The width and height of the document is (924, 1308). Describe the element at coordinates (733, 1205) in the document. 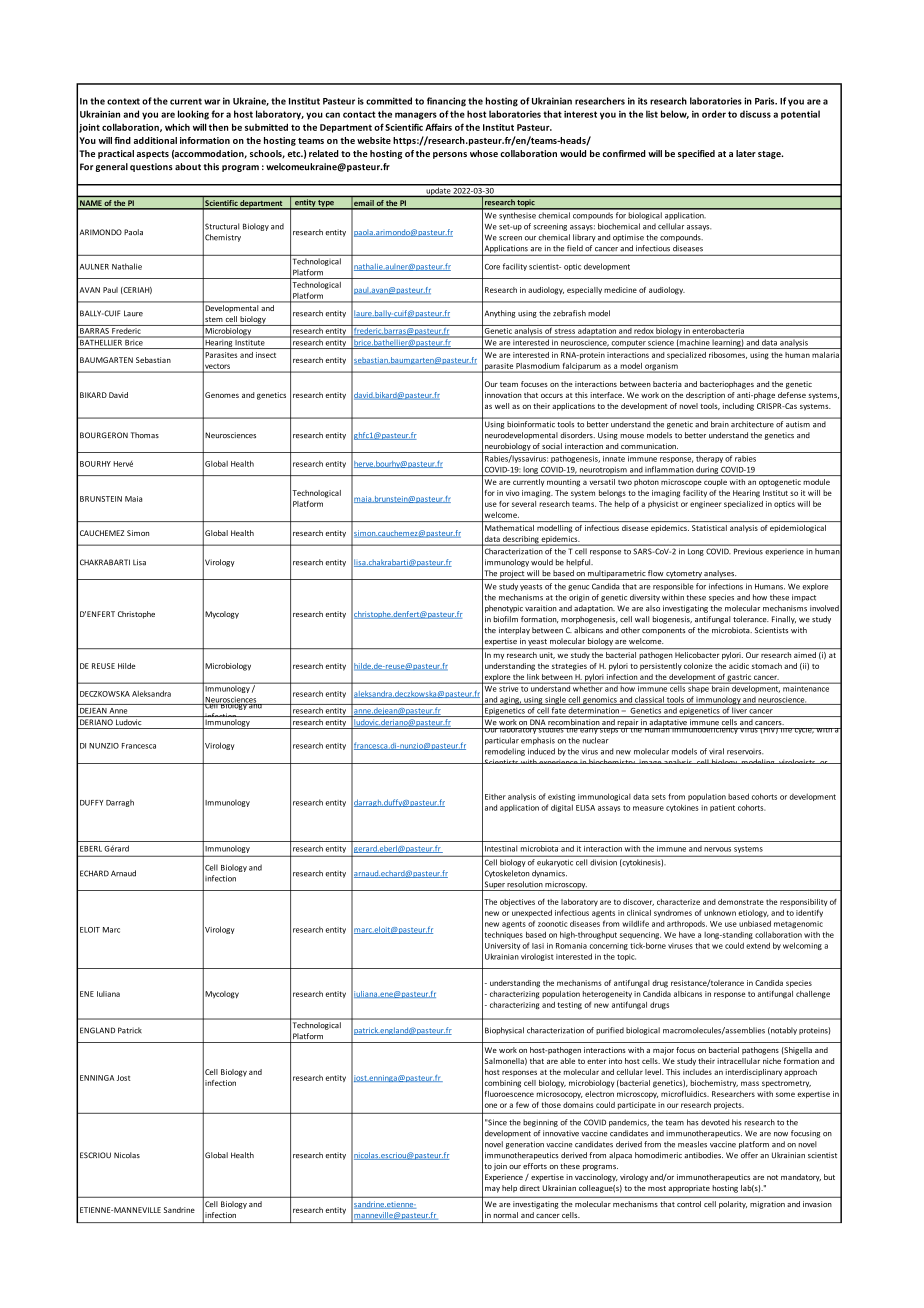

I see `polarity` at that location.
